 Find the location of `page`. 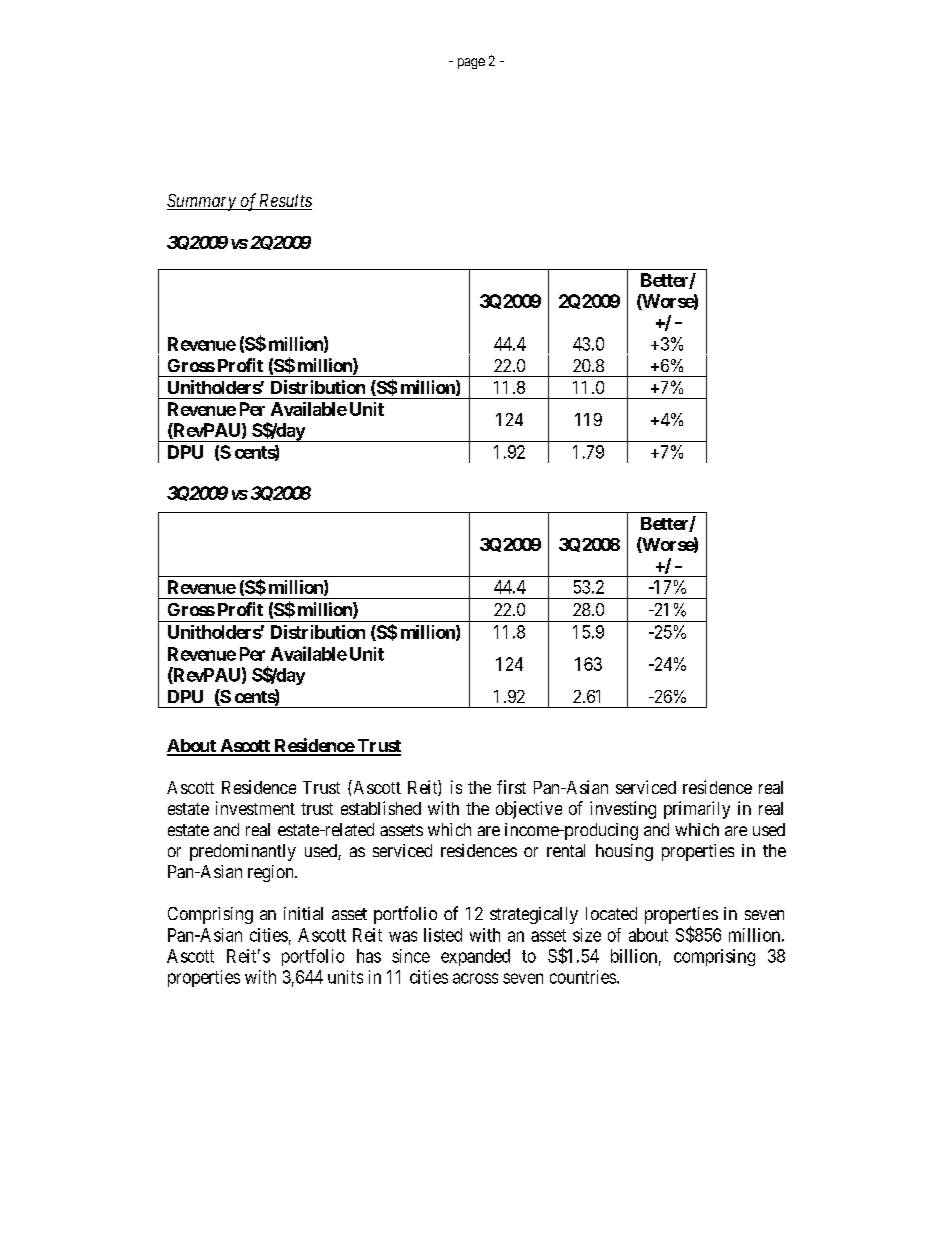

page is located at coordinates (471, 63).
